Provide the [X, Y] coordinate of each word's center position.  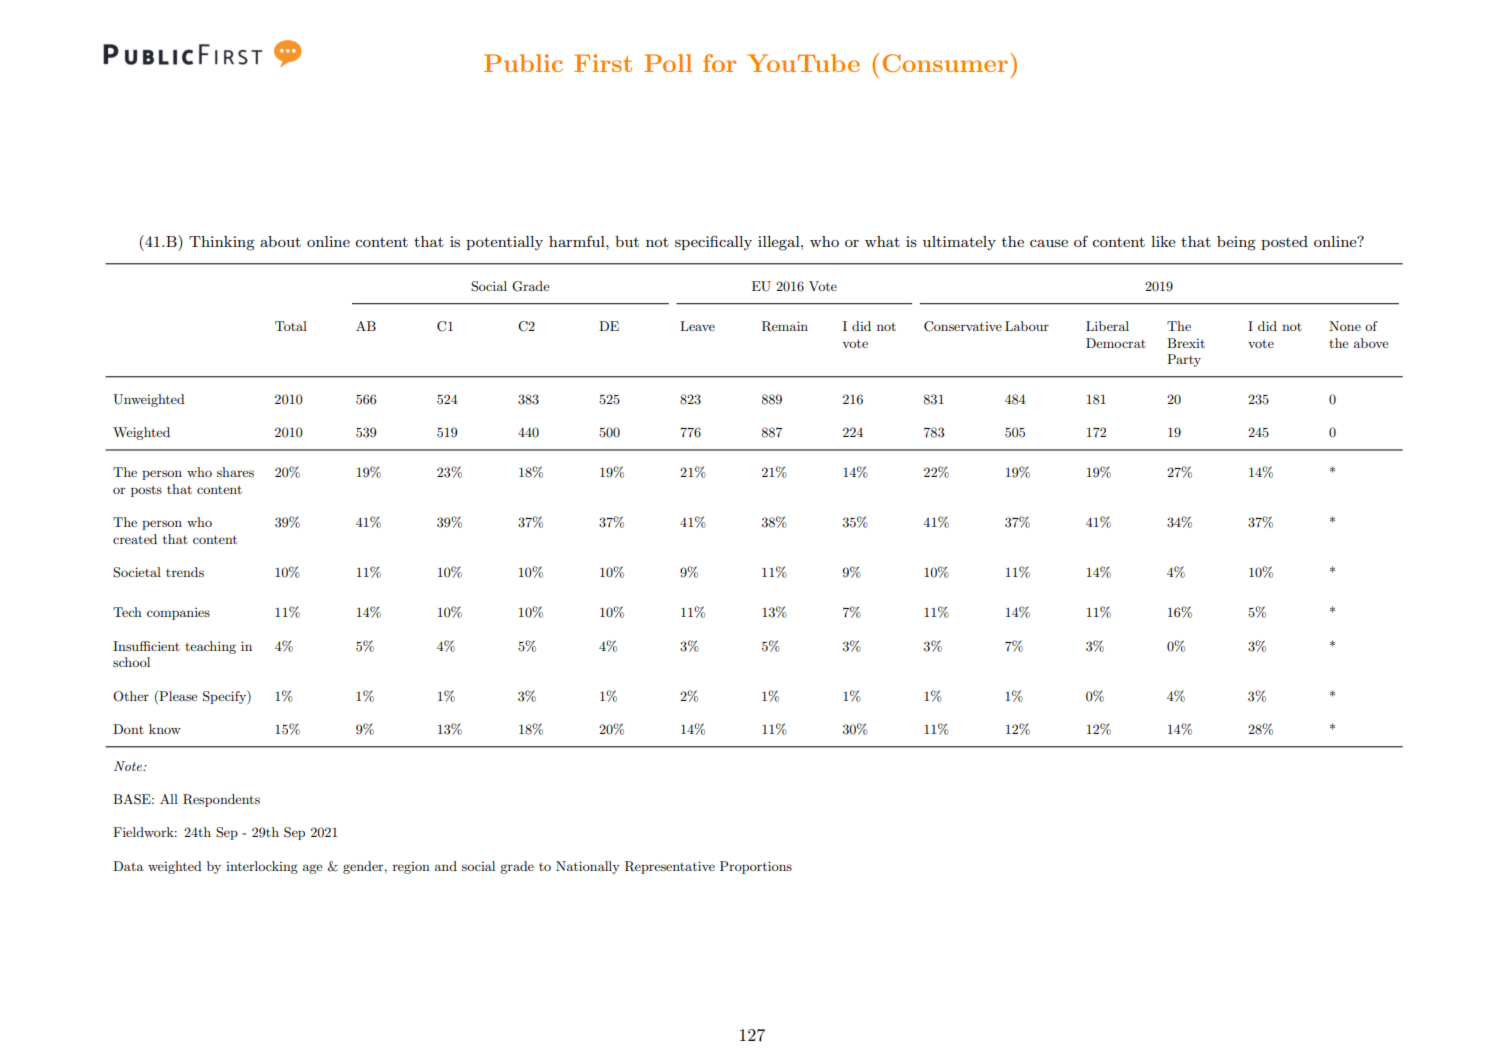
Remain [785, 326]
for [719, 63]
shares [235, 472]
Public [523, 63]
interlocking [262, 867]
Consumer [947, 62]
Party [1184, 360]
